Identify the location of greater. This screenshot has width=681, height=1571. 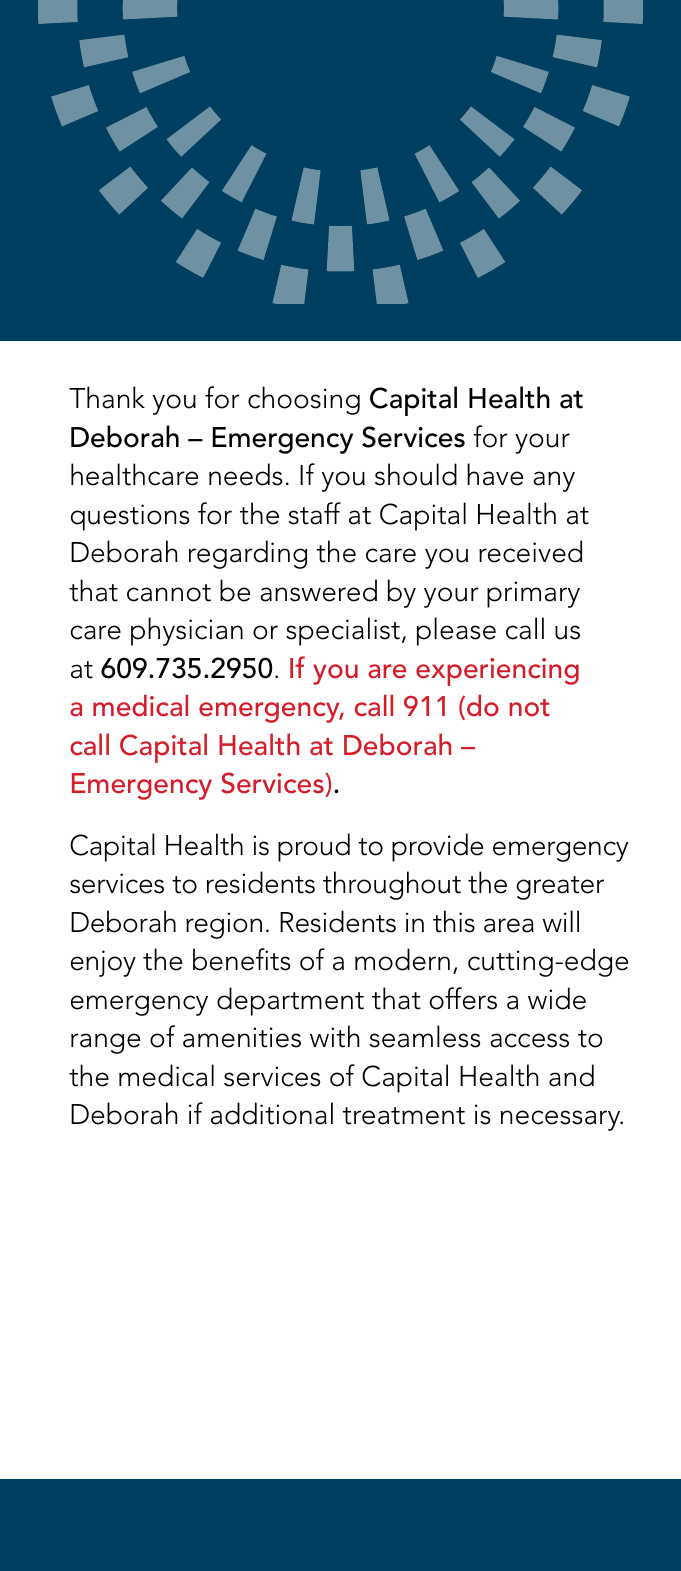
(560, 888).
